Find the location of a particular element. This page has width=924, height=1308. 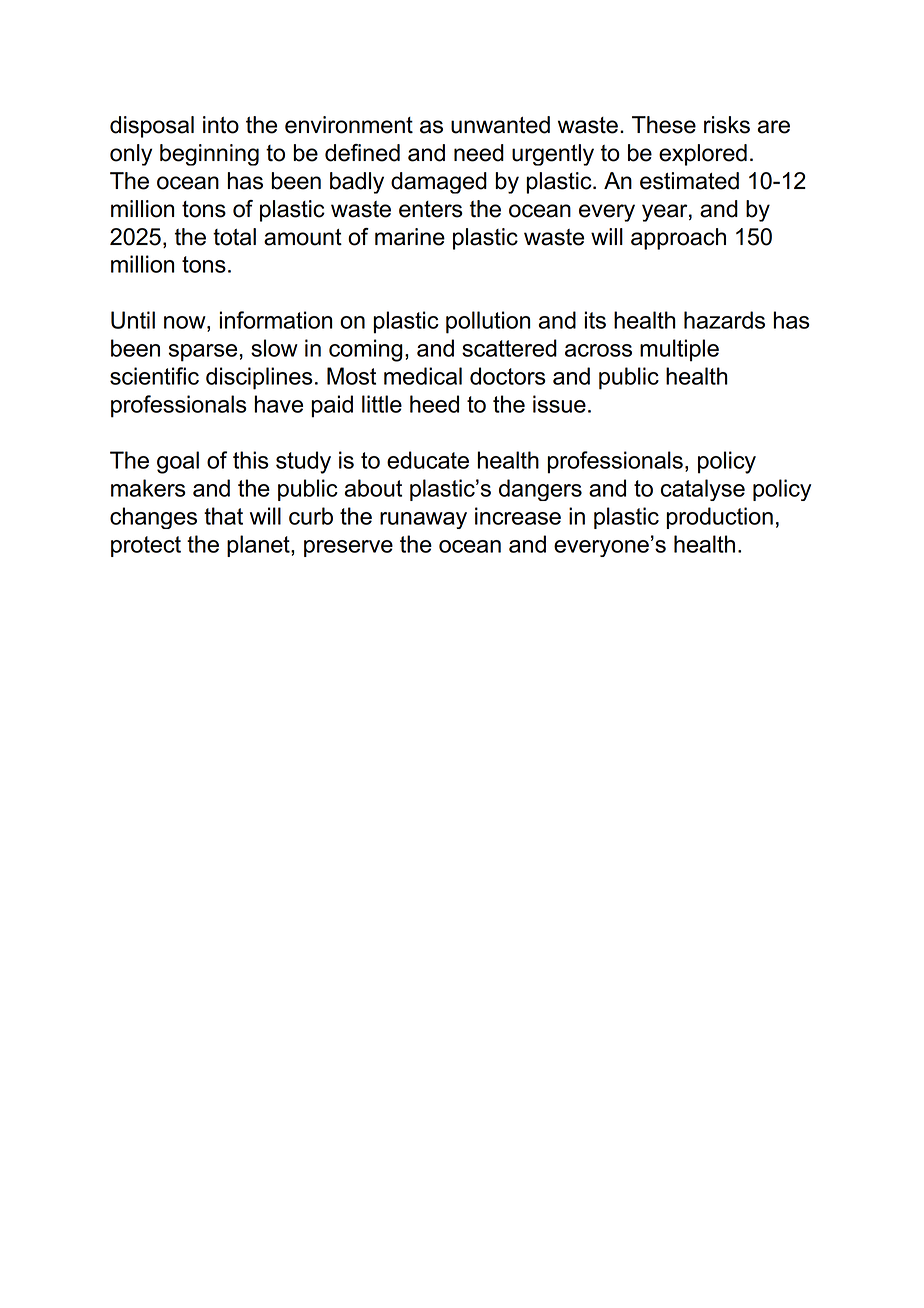

approach is located at coordinates (678, 239).
